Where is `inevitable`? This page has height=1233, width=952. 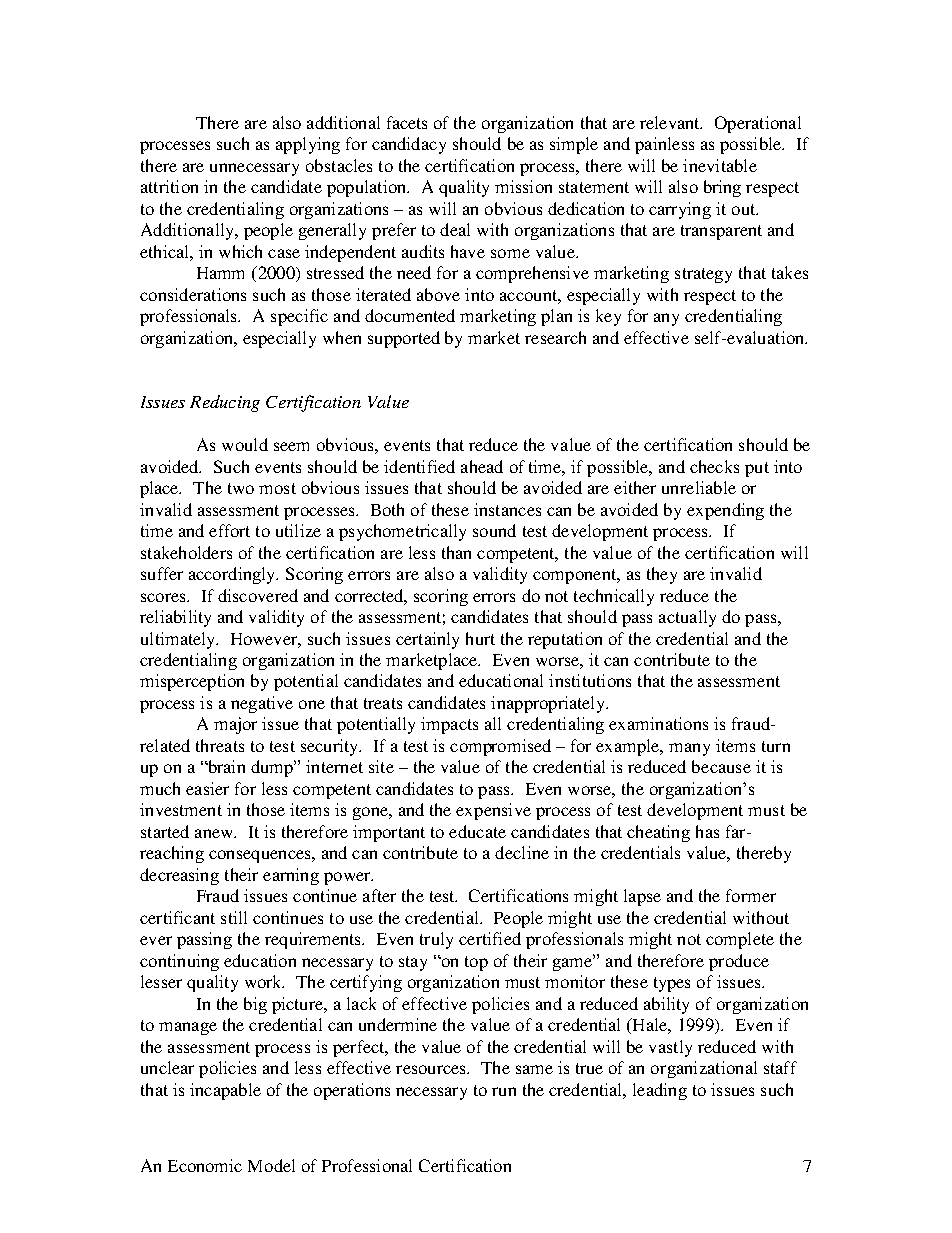 inevitable is located at coordinates (720, 165).
